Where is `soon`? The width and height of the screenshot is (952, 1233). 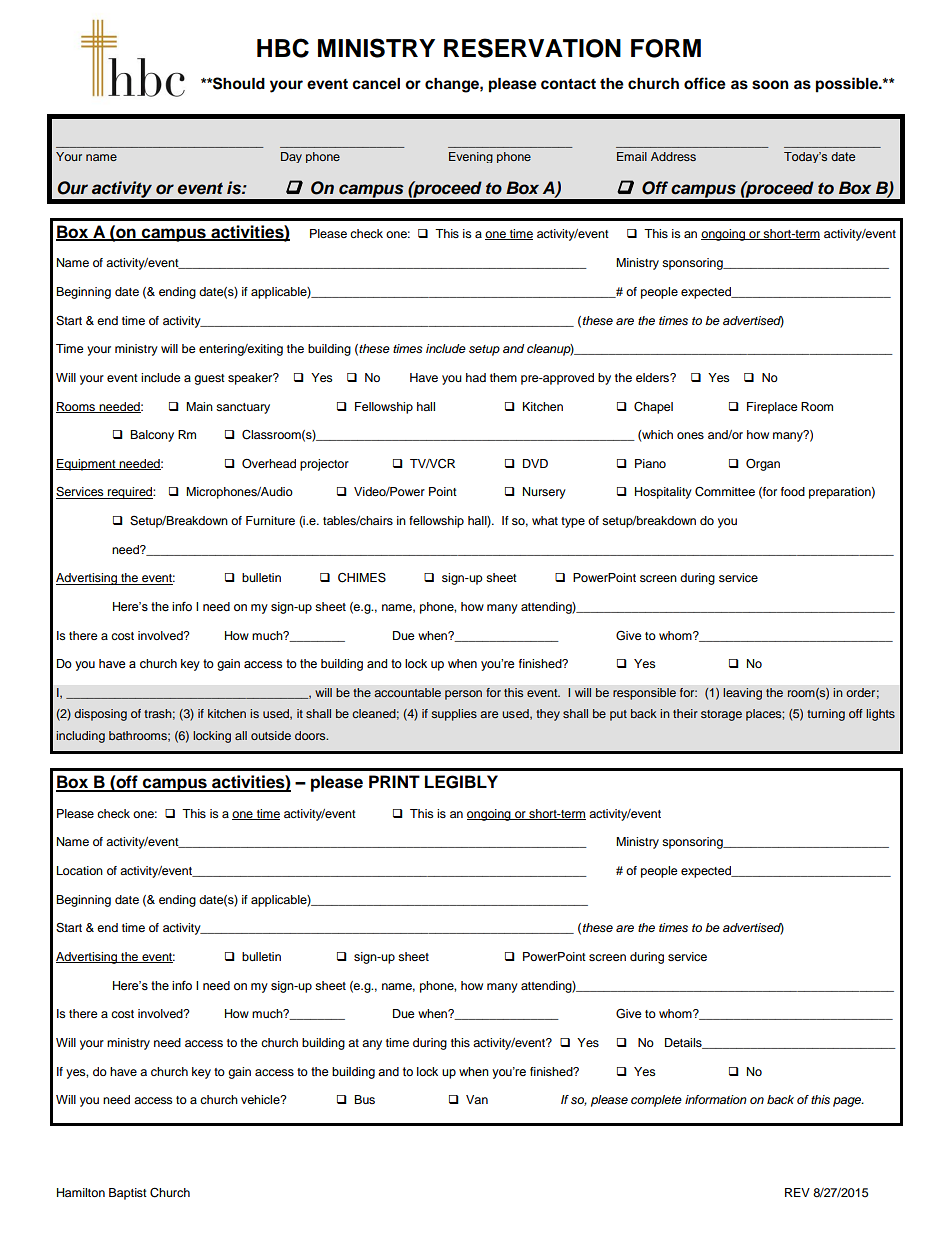
soon is located at coordinates (770, 85).
